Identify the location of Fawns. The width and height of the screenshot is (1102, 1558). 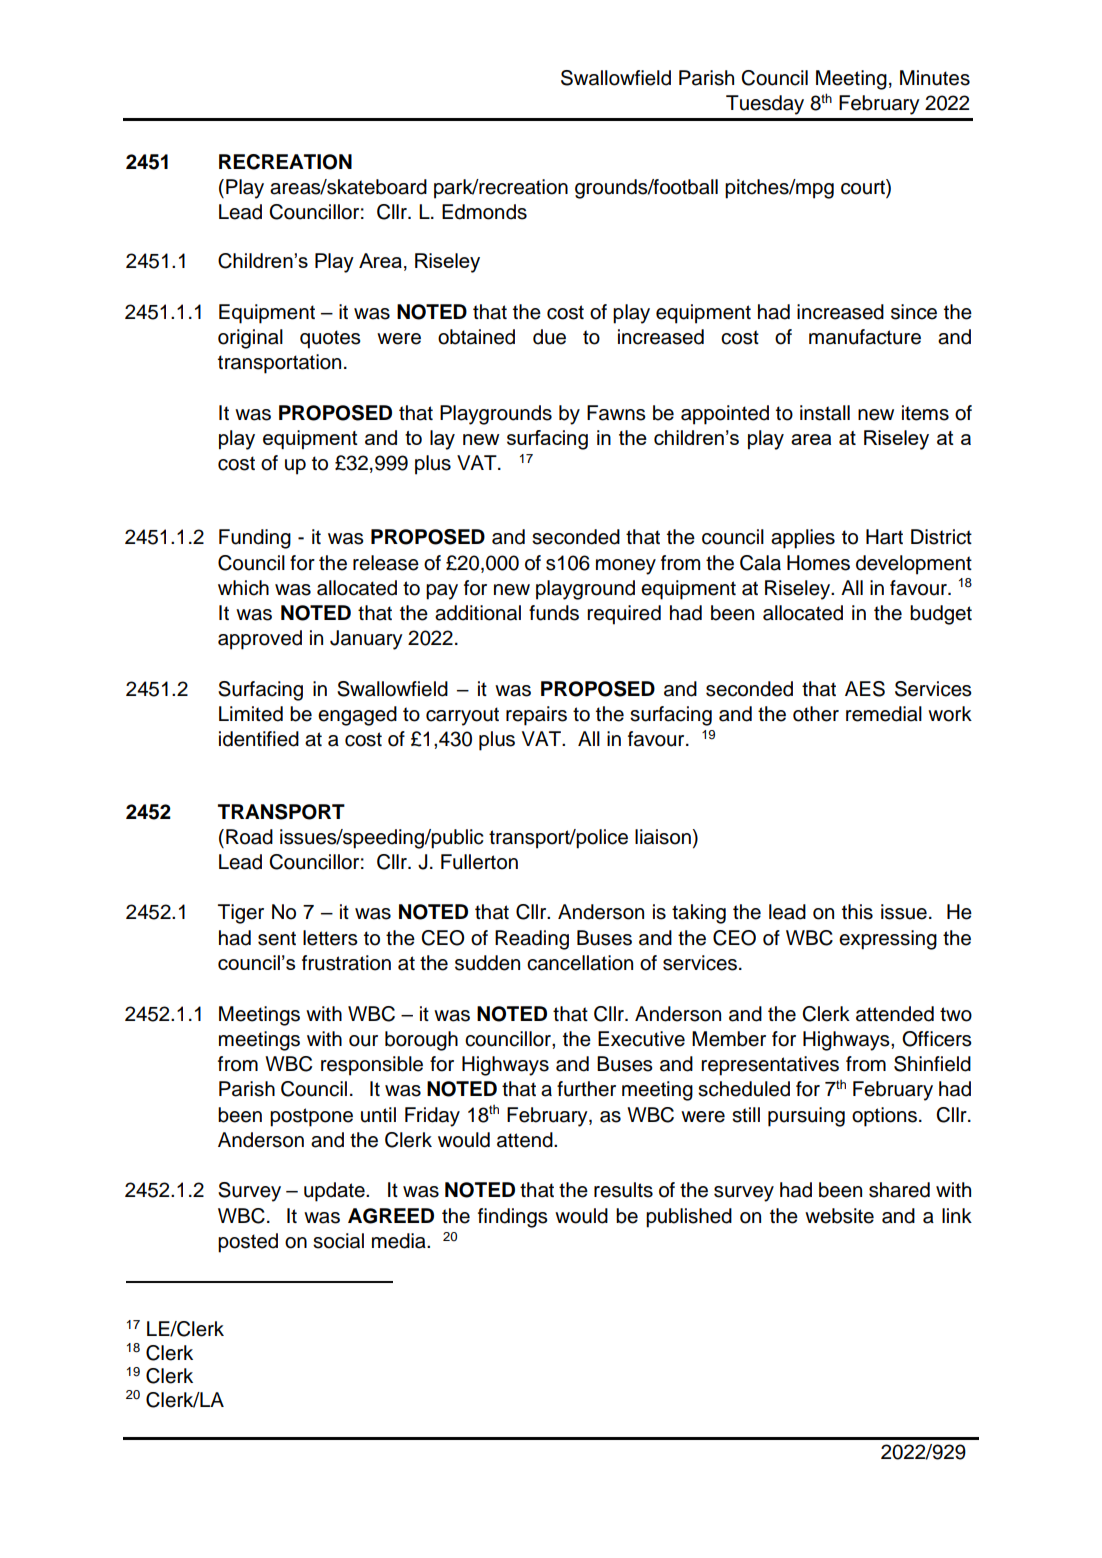
(616, 413).
